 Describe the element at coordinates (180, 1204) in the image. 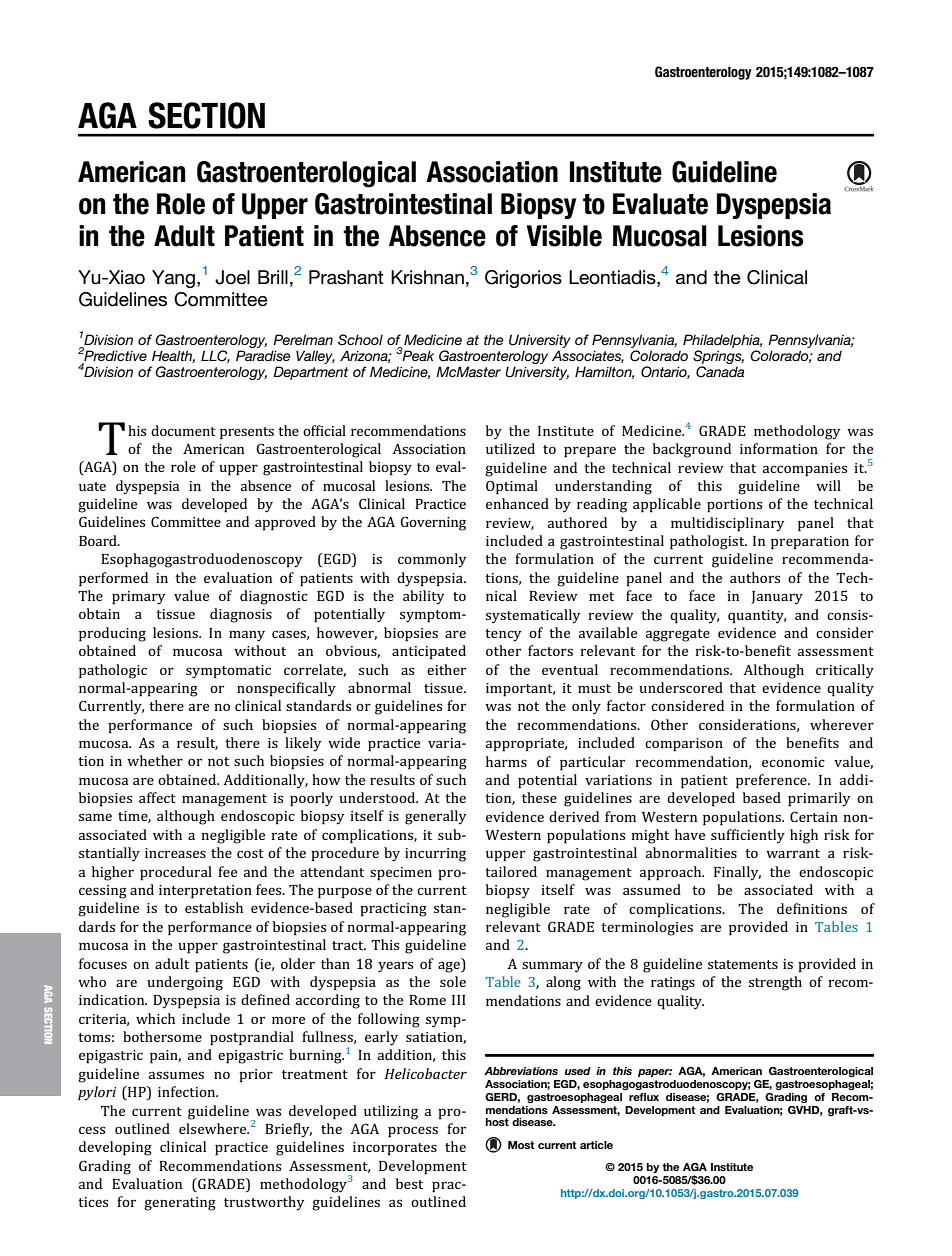

I see `generating` at that location.
